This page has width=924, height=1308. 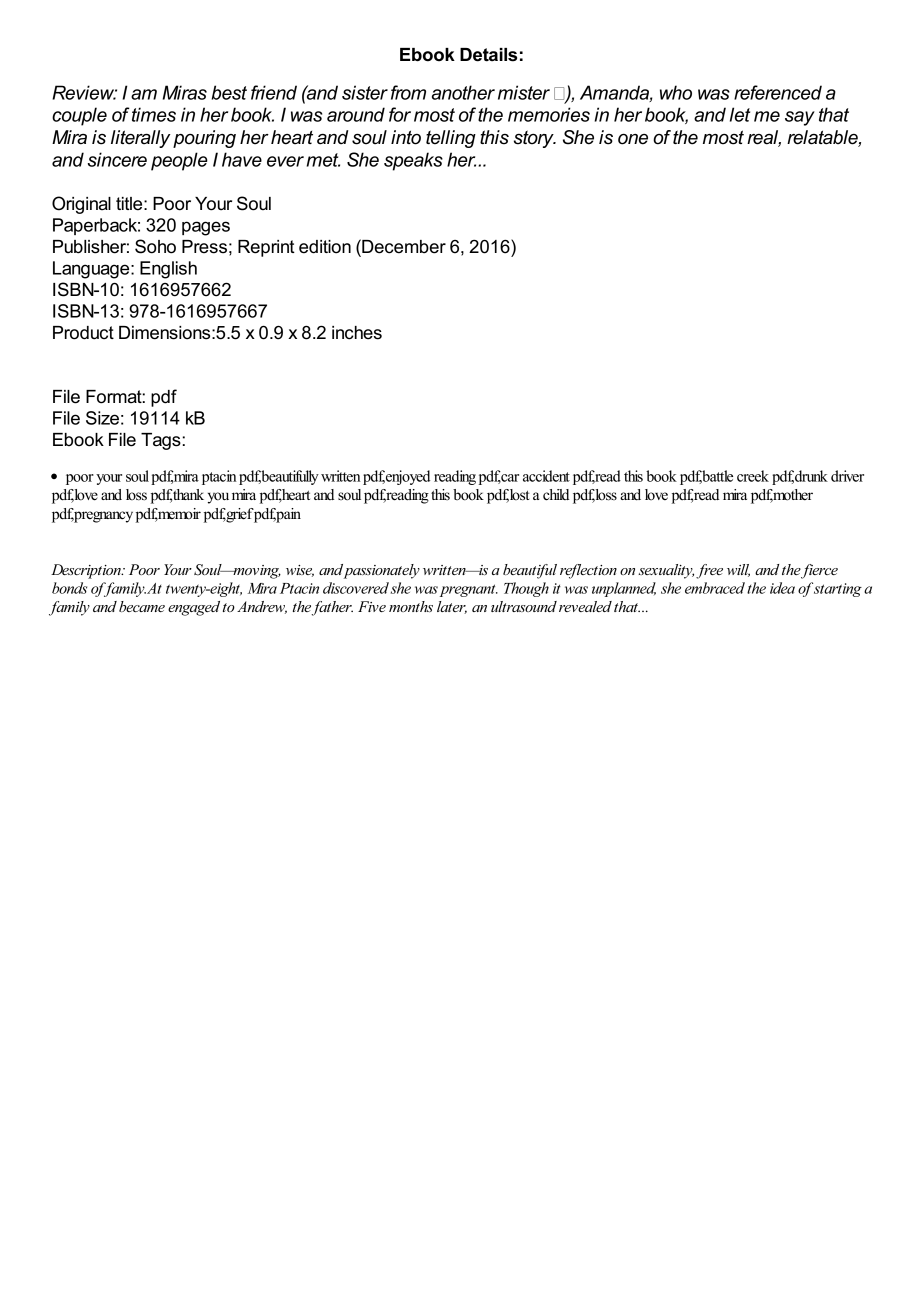 I want to click on best, so click(x=229, y=92).
